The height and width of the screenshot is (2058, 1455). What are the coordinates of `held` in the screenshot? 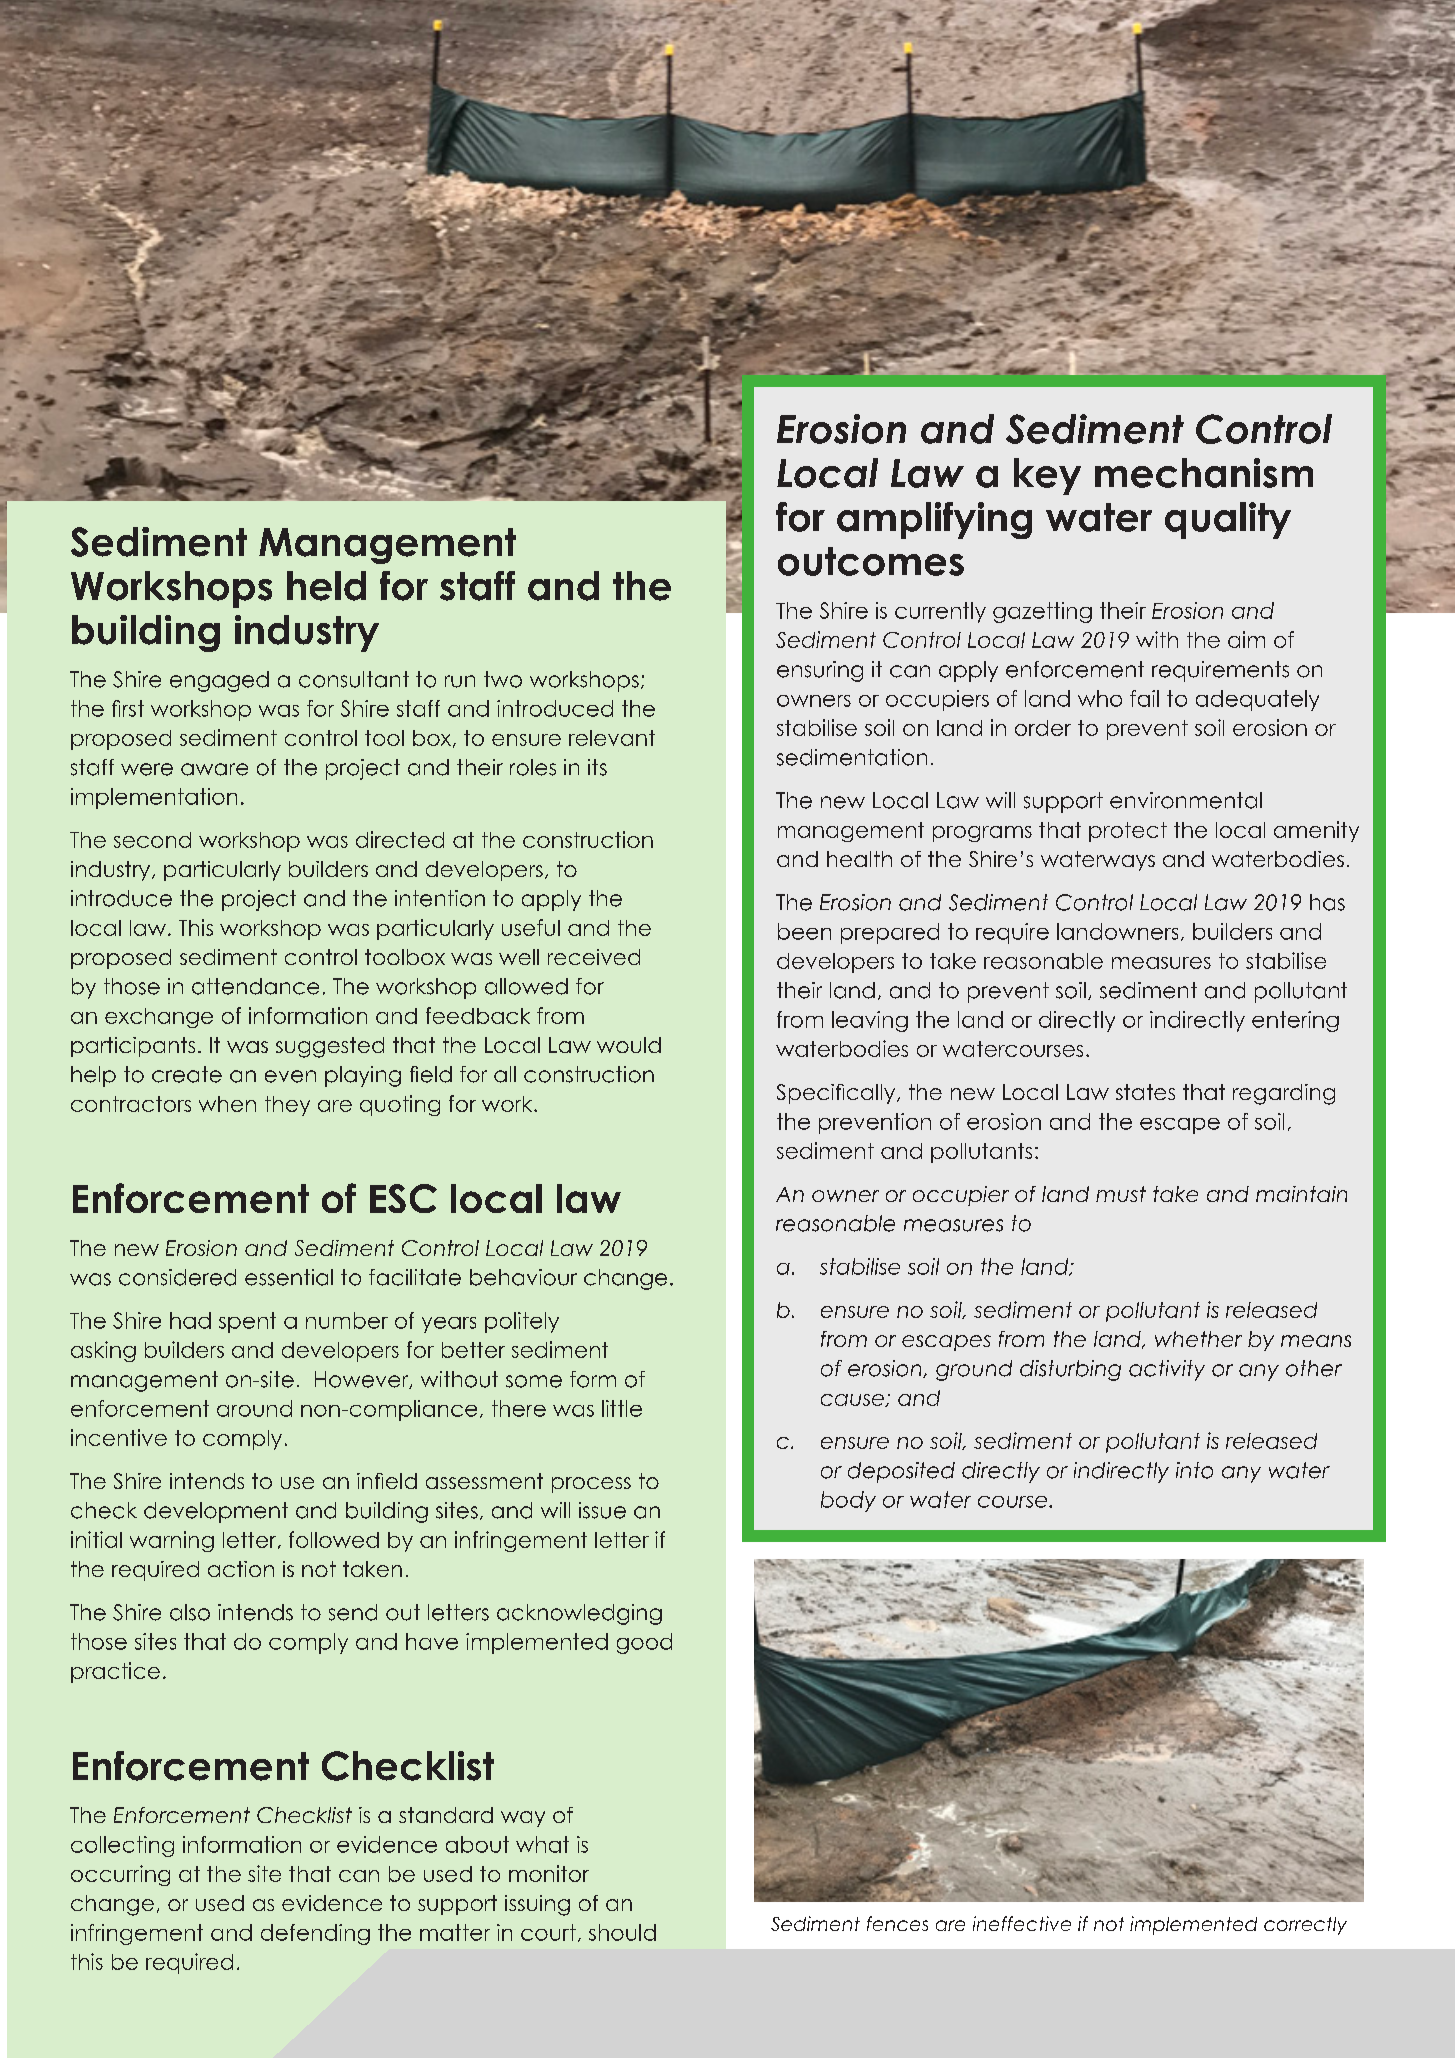 It's located at (326, 586).
